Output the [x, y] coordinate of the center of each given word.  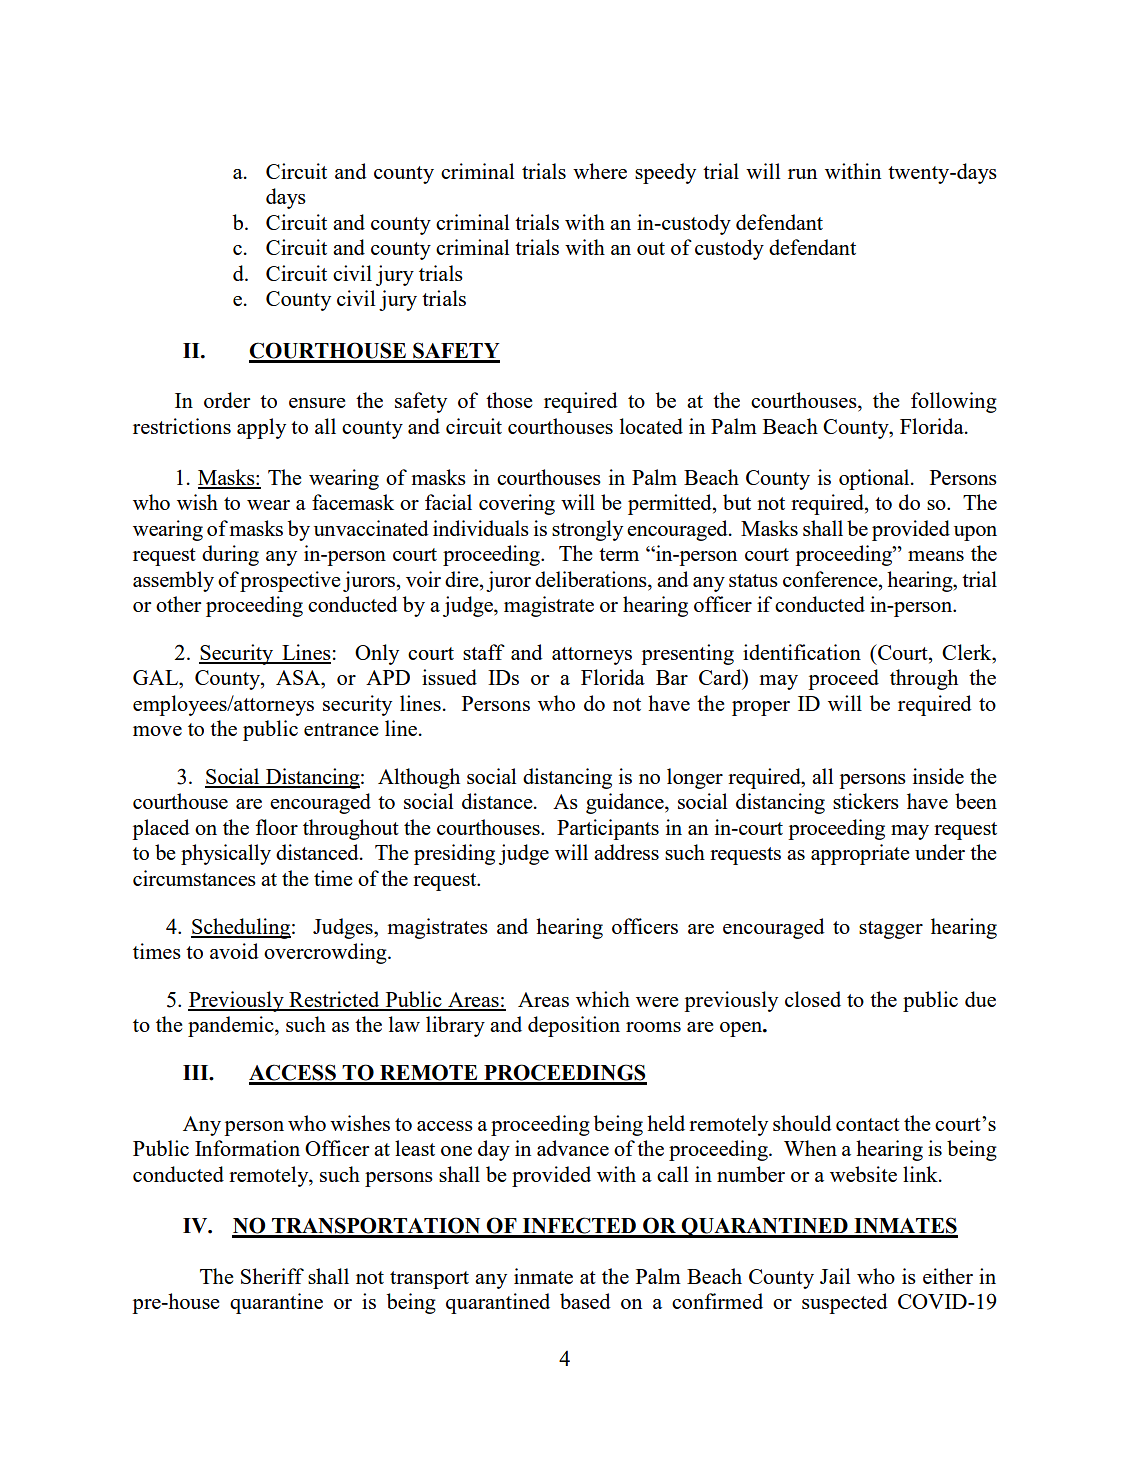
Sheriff [272, 1276]
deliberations [592, 579]
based [585, 1301]
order [227, 400]
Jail [835, 1276]
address [626, 852]
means [936, 556]
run [802, 174]
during [230, 555]
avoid [234, 951]
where [600, 171]
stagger [891, 930]
